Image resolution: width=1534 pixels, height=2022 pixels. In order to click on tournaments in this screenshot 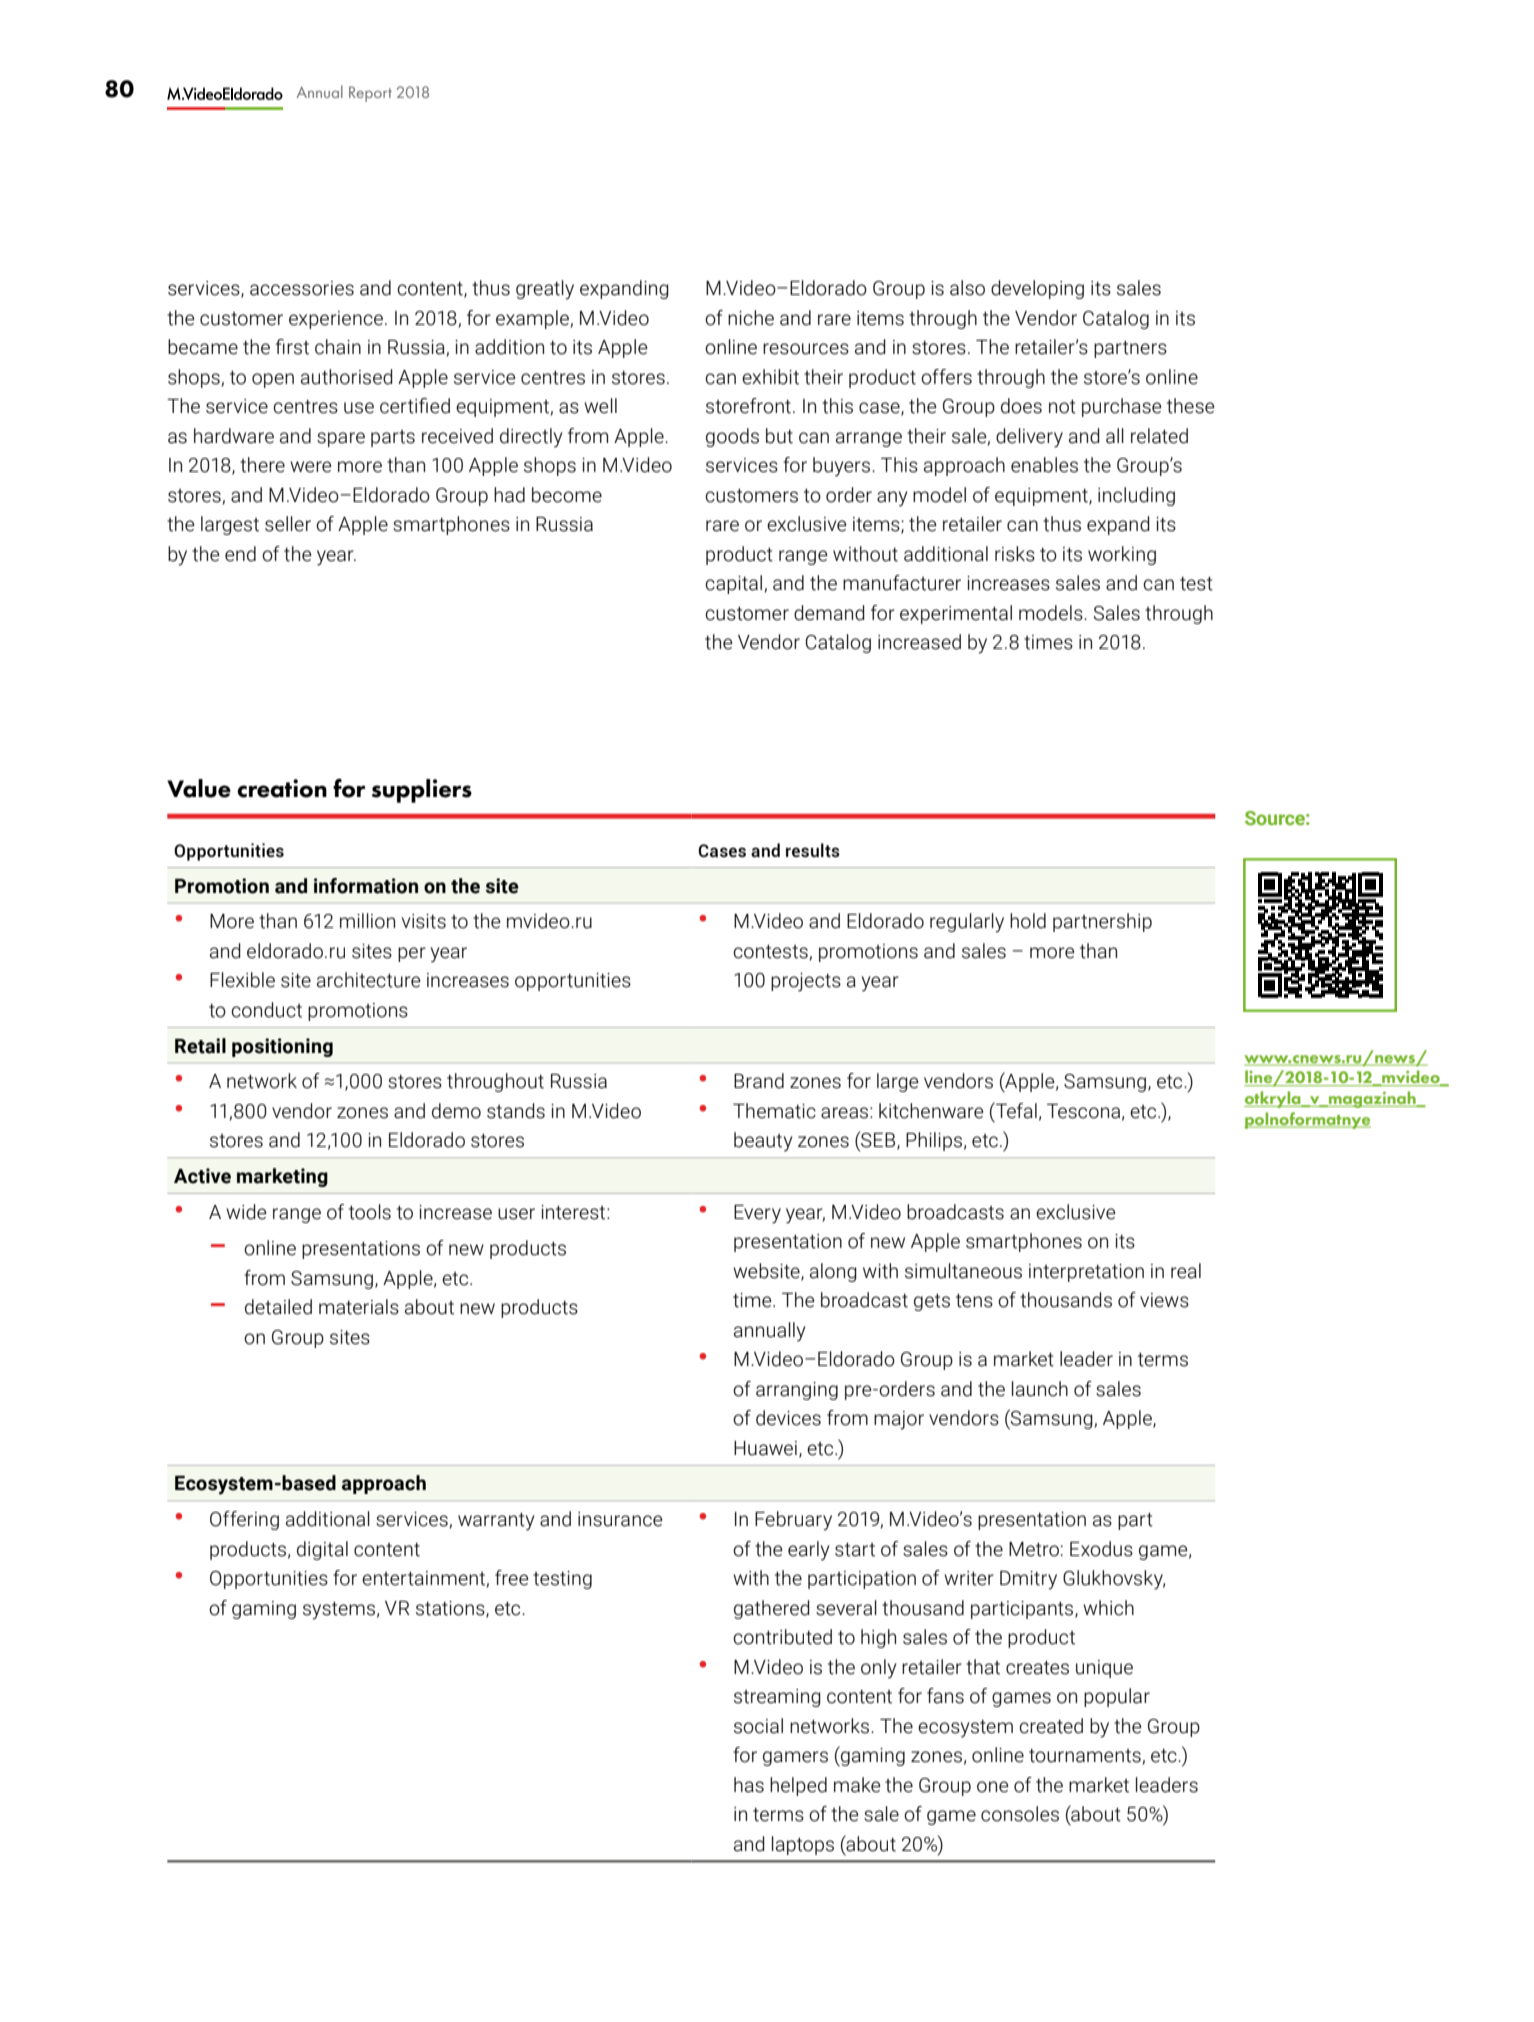, I will do `click(1086, 1756)`.
